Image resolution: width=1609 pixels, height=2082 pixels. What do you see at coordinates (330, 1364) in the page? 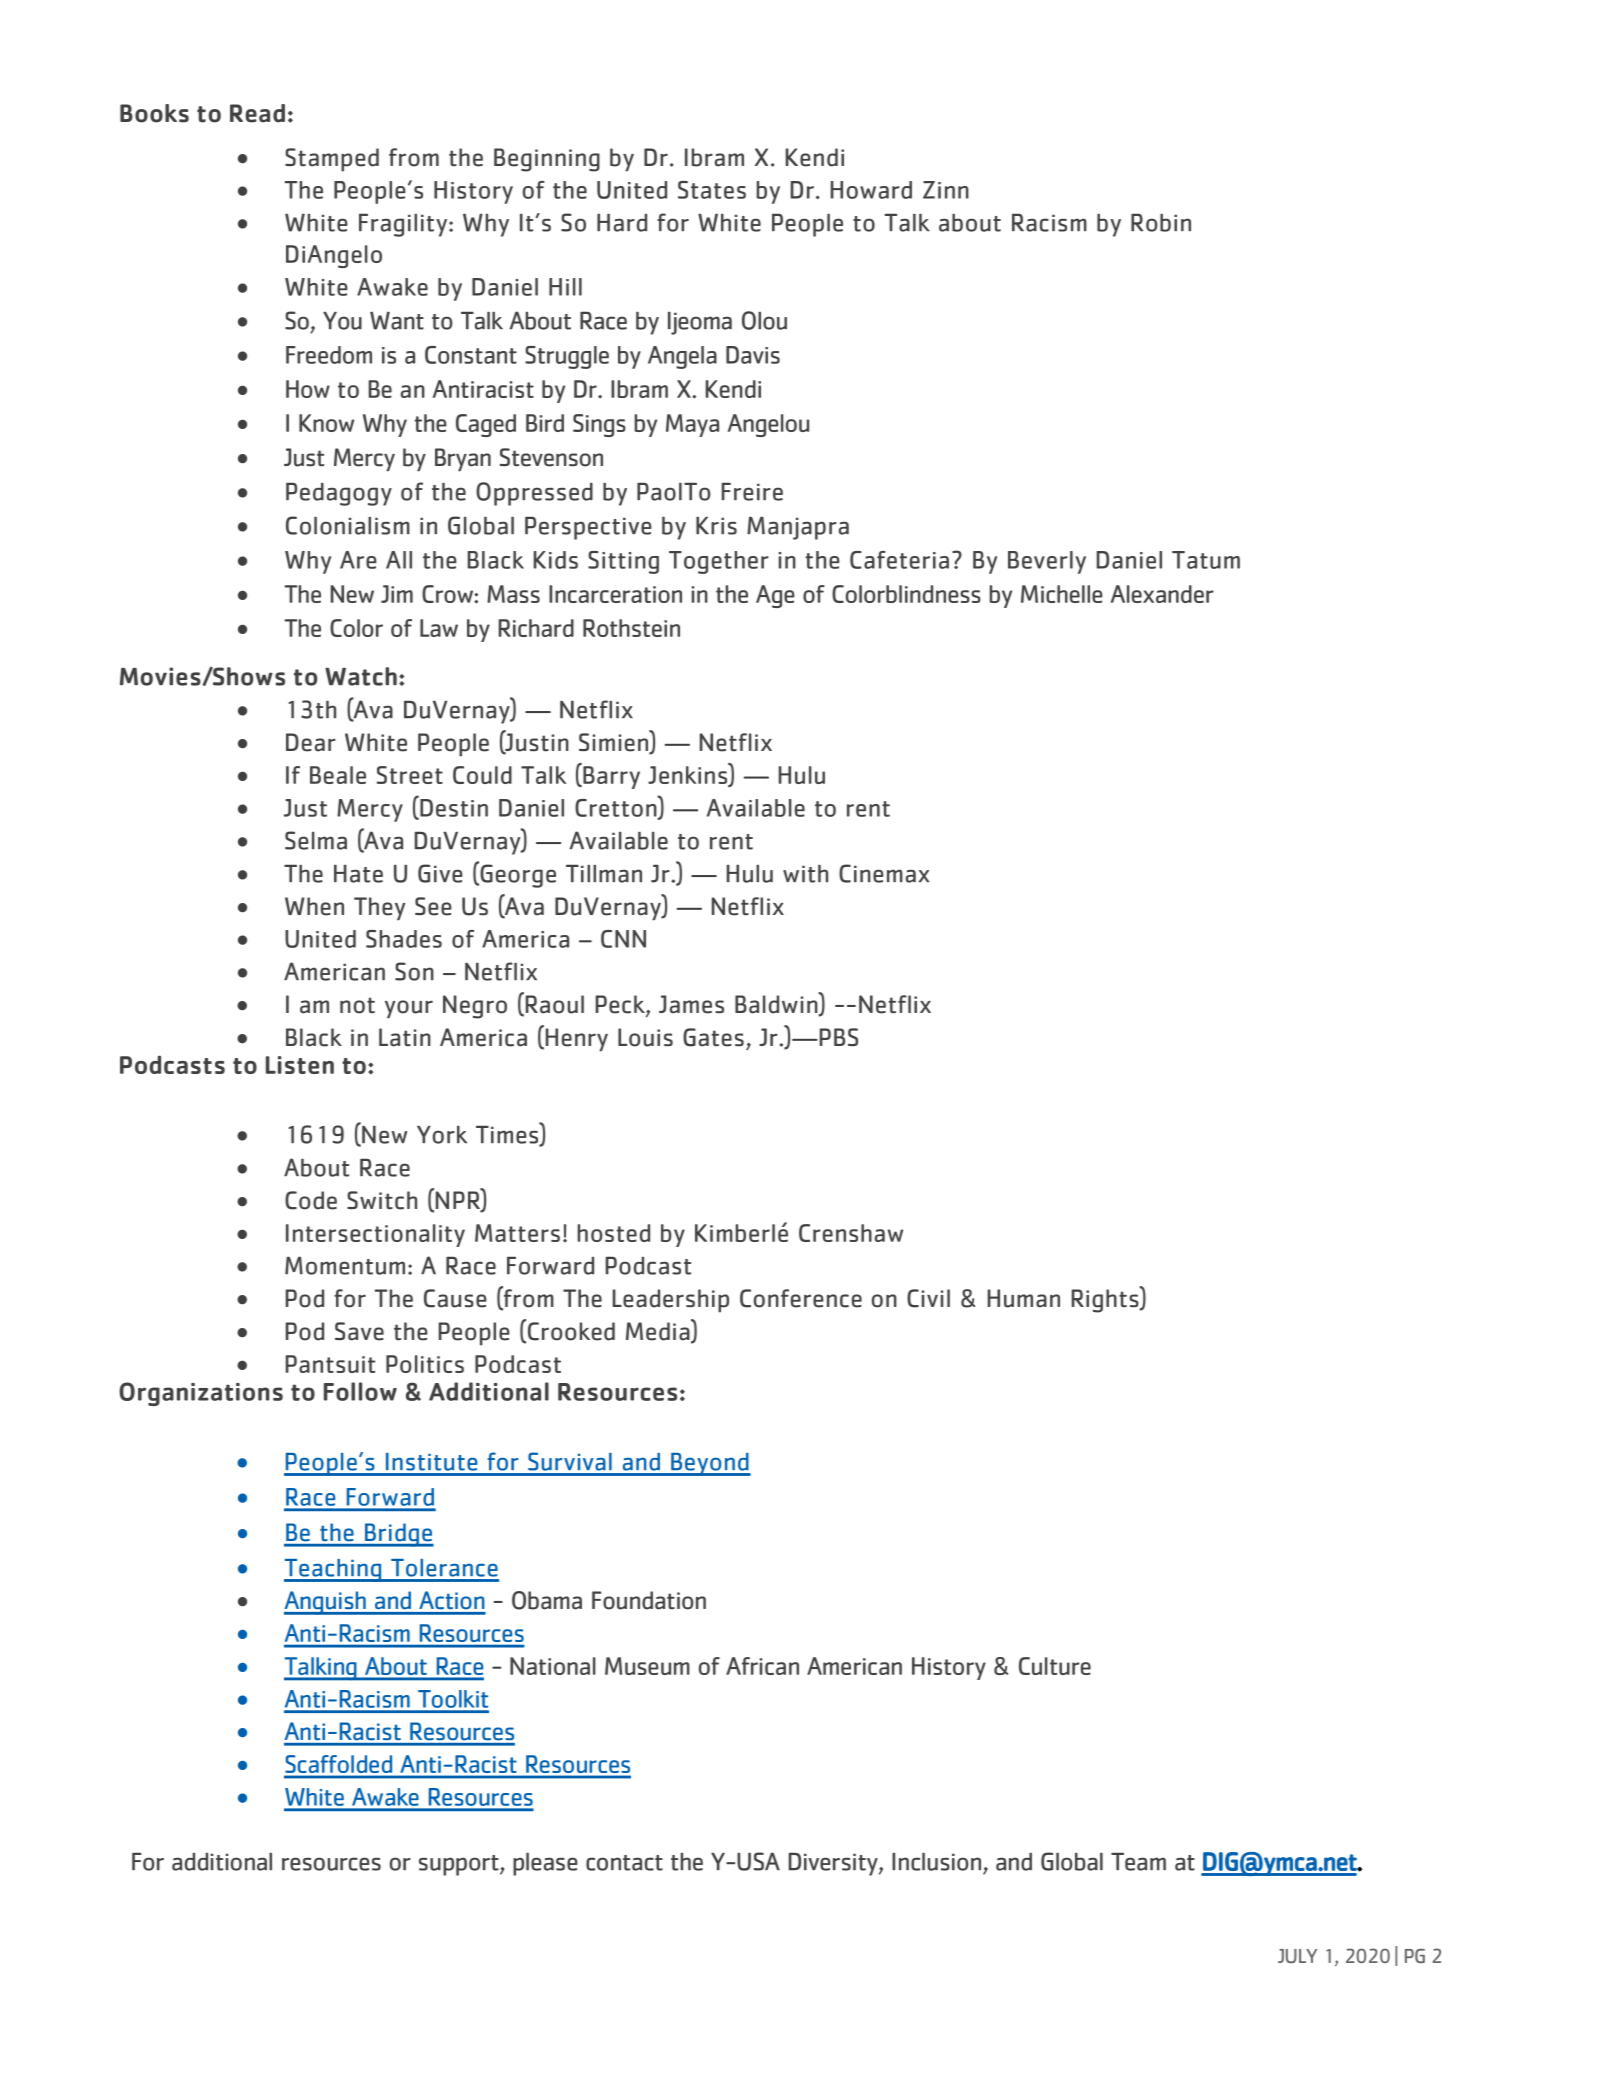
I see `Pantsuit` at bounding box center [330, 1364].
